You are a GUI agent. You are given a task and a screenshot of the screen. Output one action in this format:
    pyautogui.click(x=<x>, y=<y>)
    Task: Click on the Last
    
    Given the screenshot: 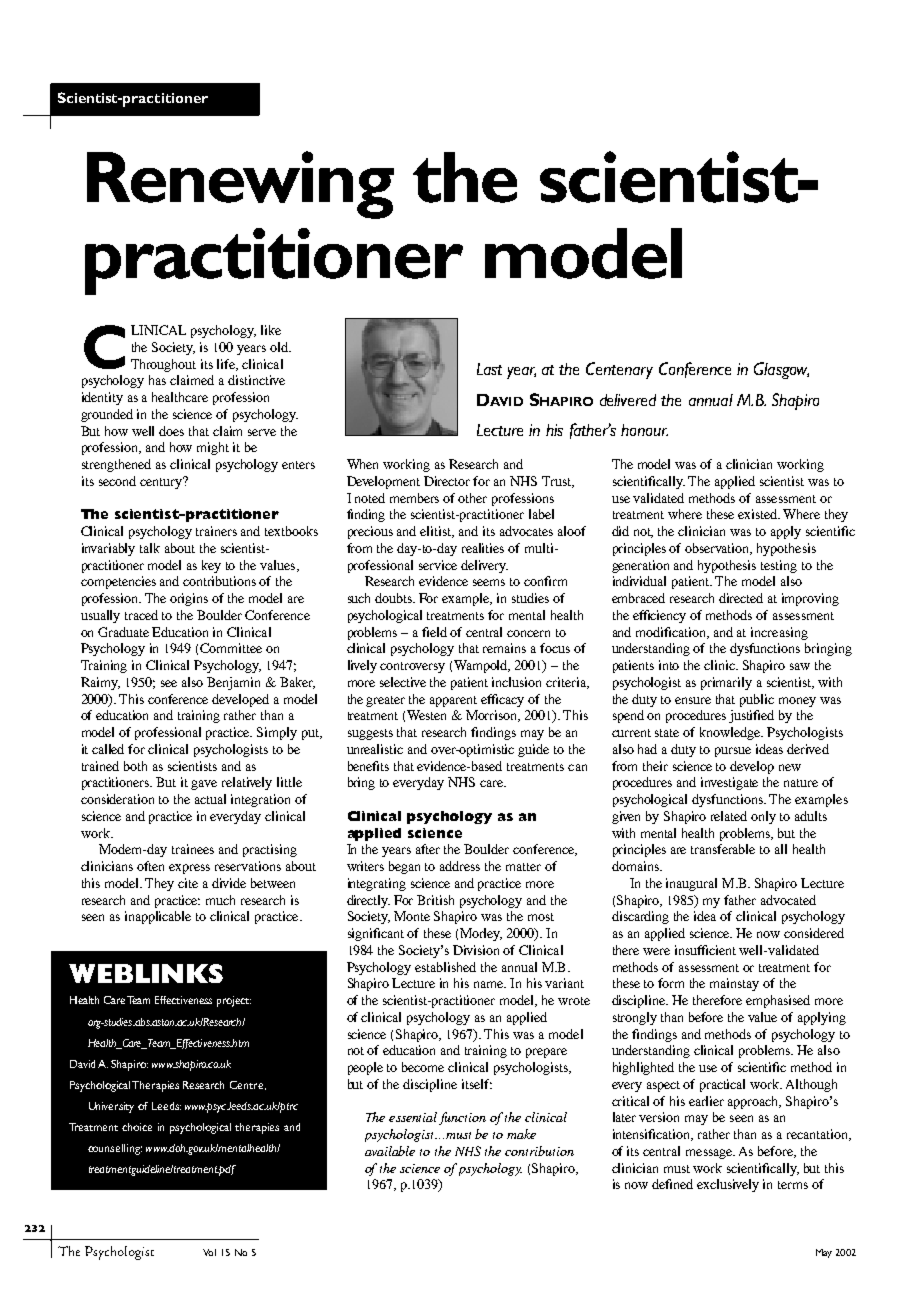 What is the action you would take?
    pyautogui.click(x=489, y=369)
